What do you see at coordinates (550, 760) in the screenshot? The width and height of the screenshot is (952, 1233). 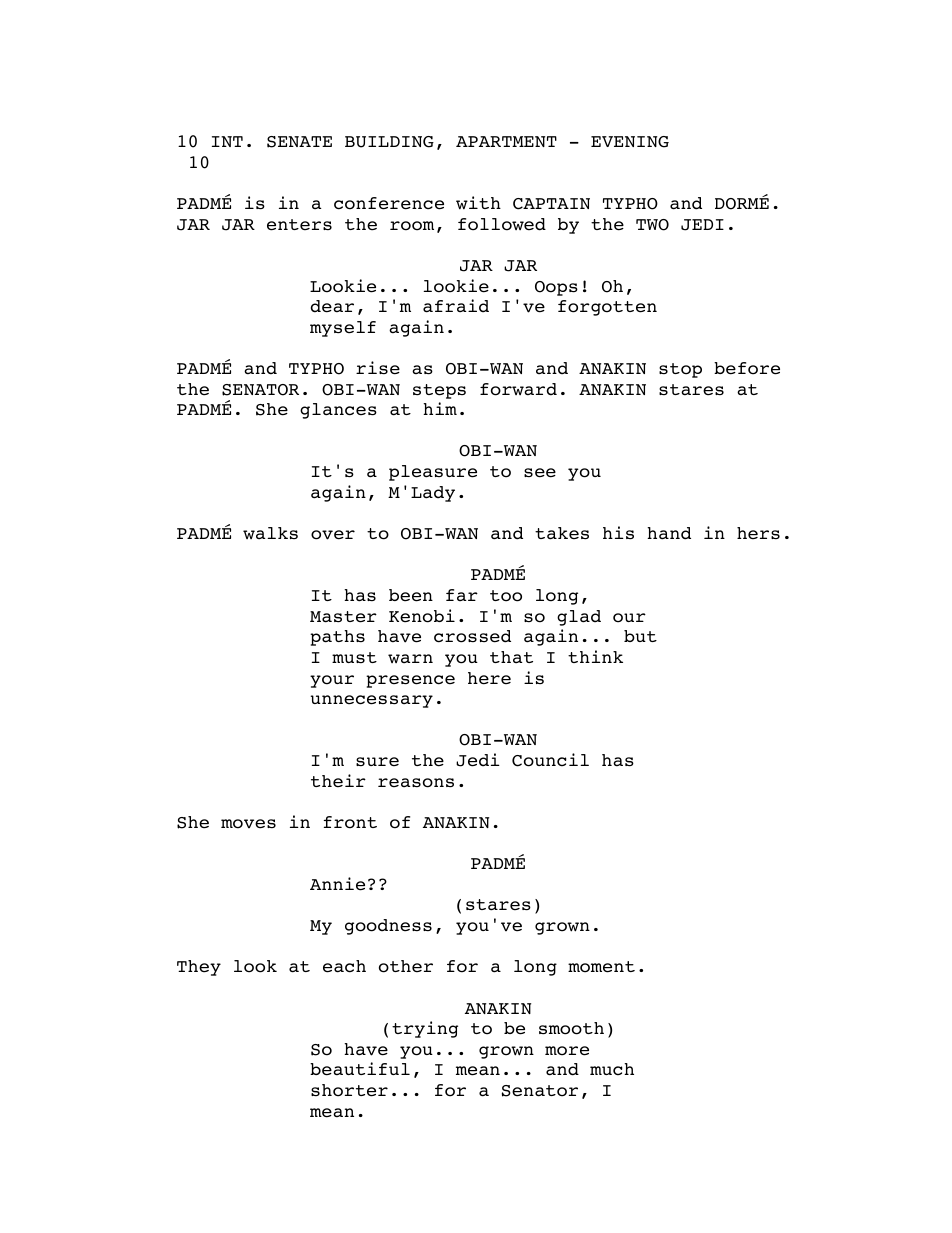 I see `Council` at bounding box center [550, 760].
